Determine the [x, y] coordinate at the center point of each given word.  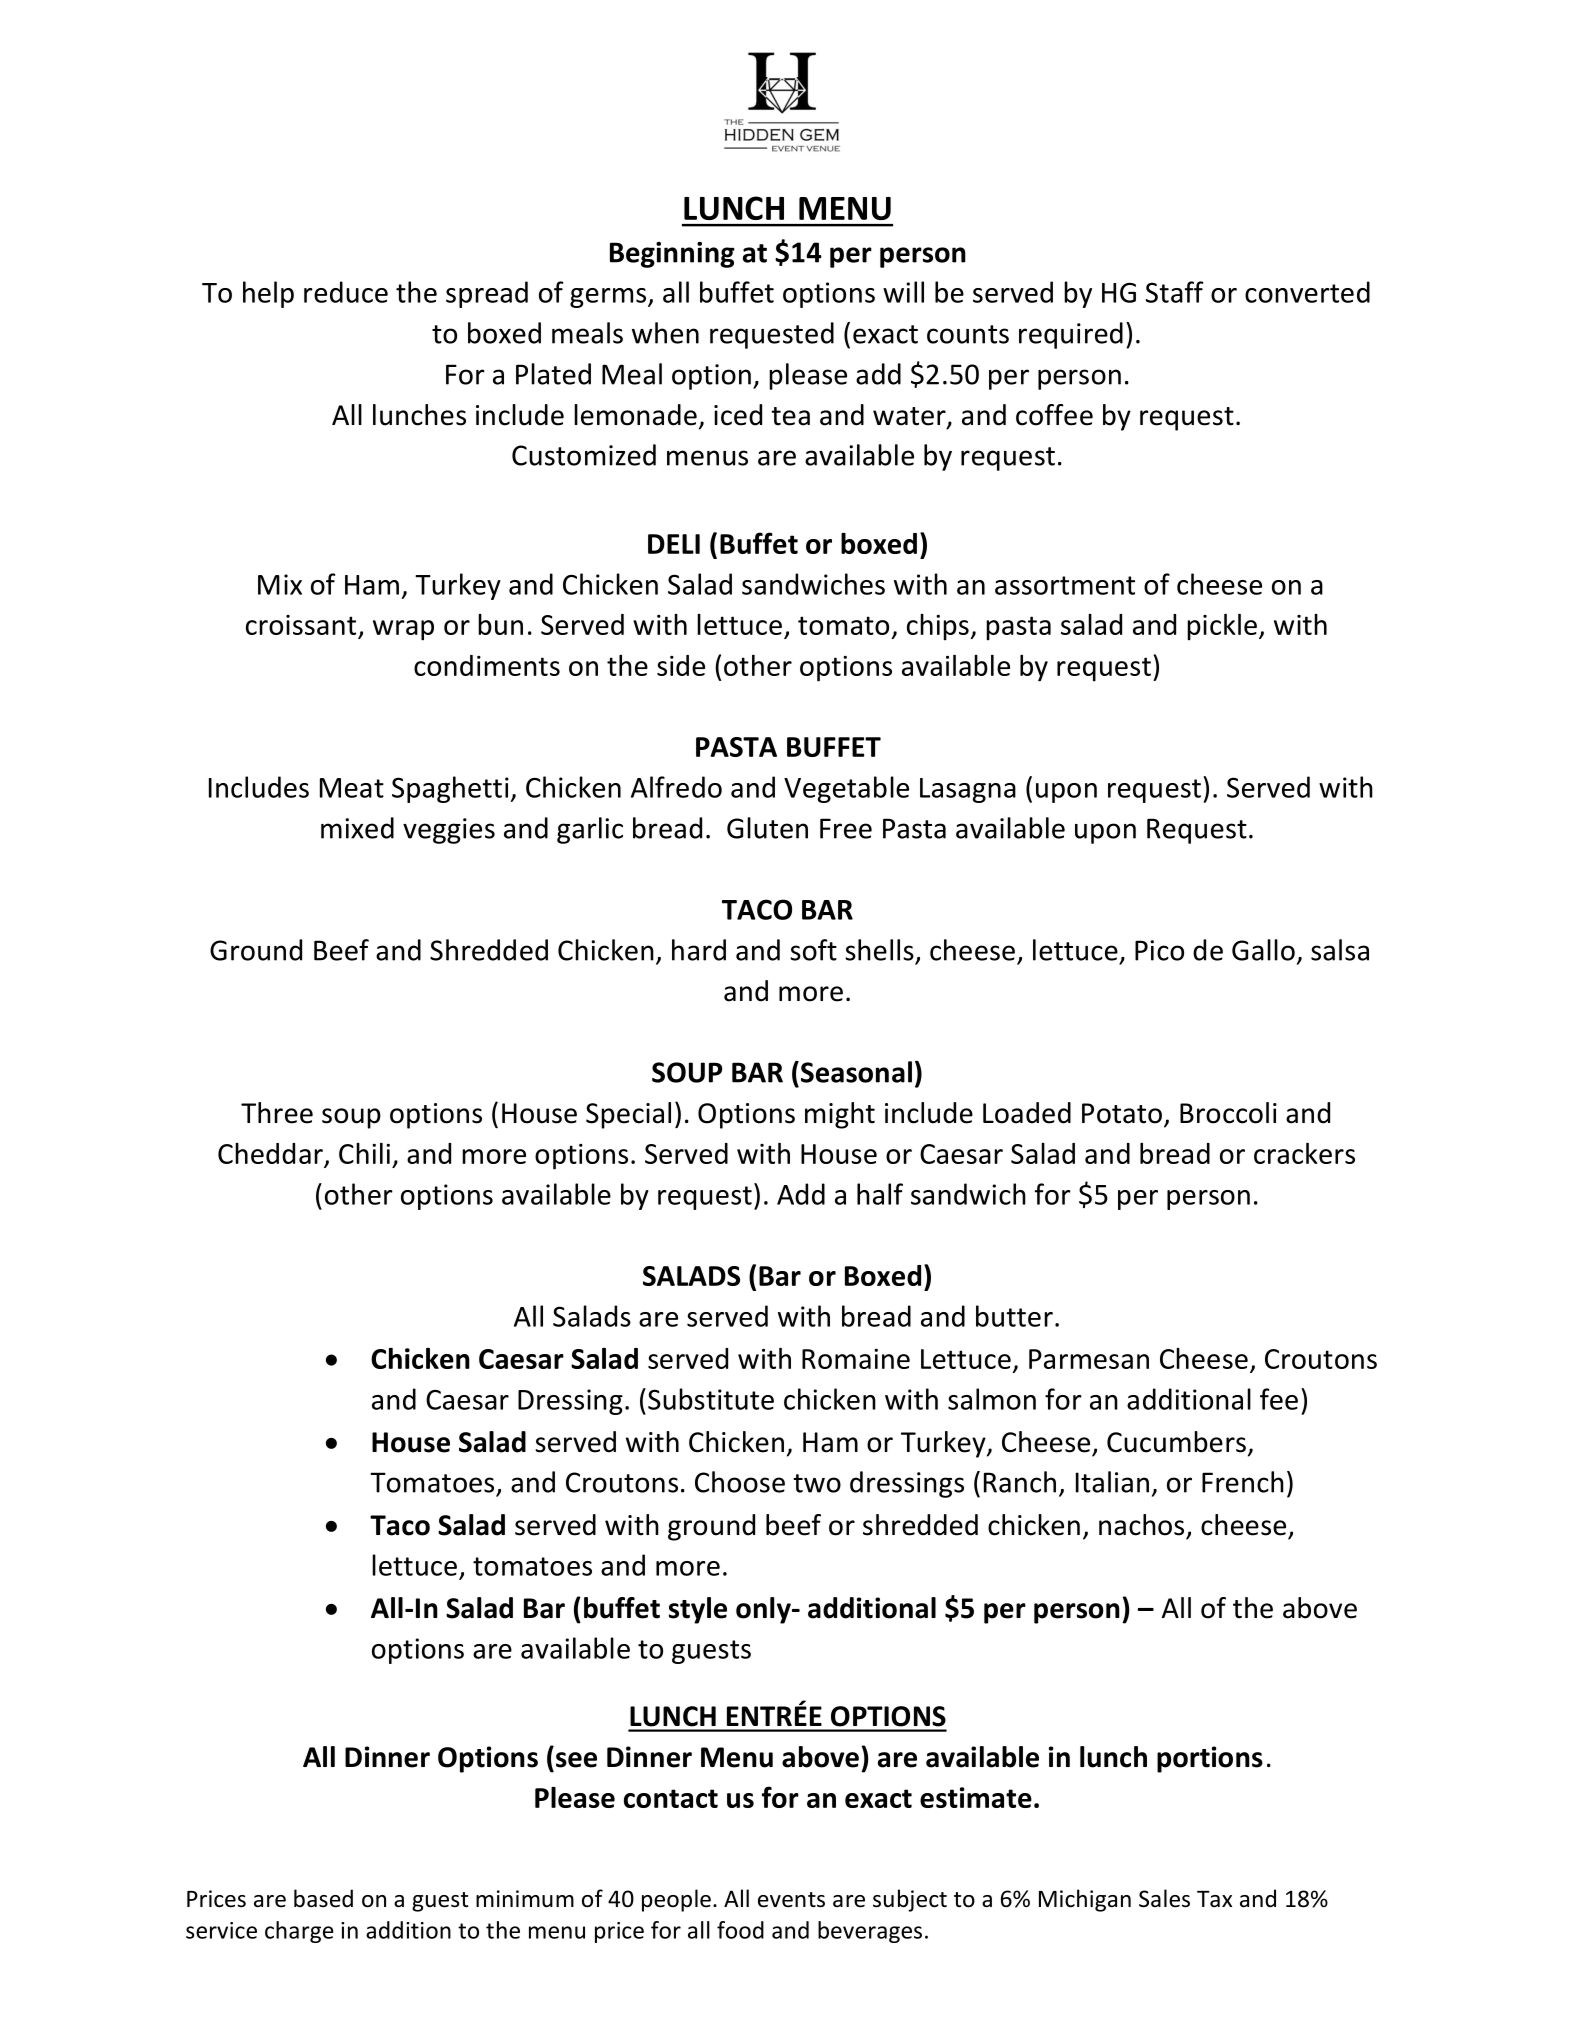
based [323, 1898]
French [1243, 1482]
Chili [364, 1153]
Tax [1214, 1899]
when [665, 333]
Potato [1122, 1113]
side [681, 665]
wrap [403, 630]
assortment [1065, 585]
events [791, 1900]
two [817, 1483]
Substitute [711, 1399]
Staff [1174, 292]
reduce [346, 292]
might [840, 1115]
